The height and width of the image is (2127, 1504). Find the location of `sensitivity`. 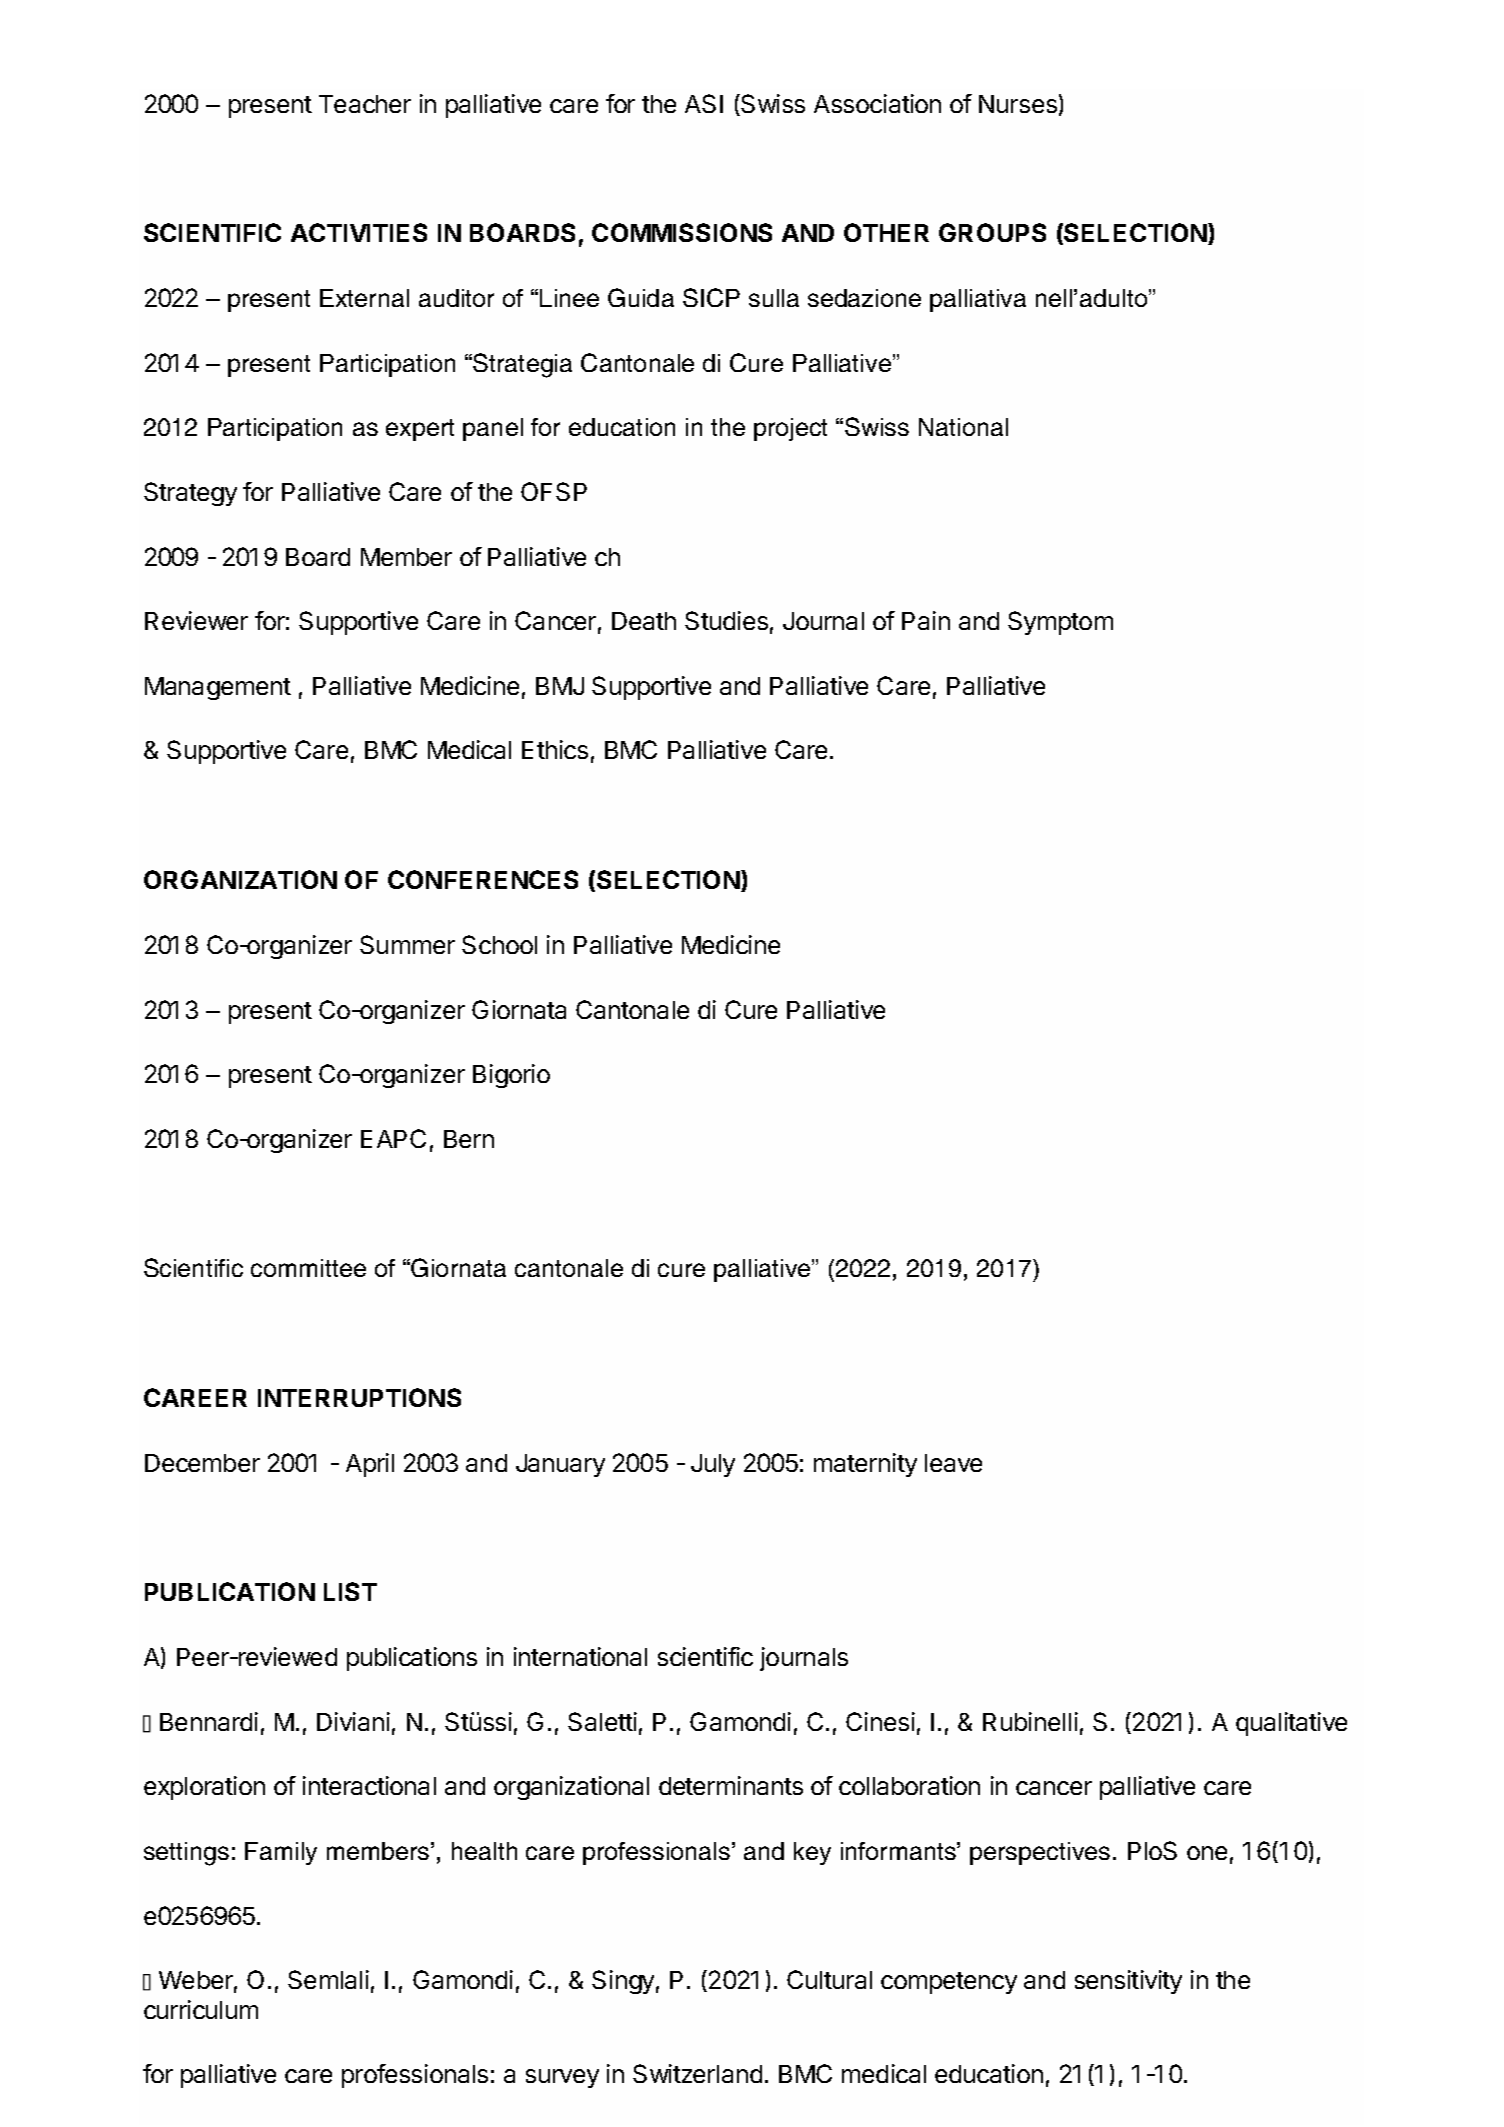

sensitivity is located at coordinates (1128, 1982).
